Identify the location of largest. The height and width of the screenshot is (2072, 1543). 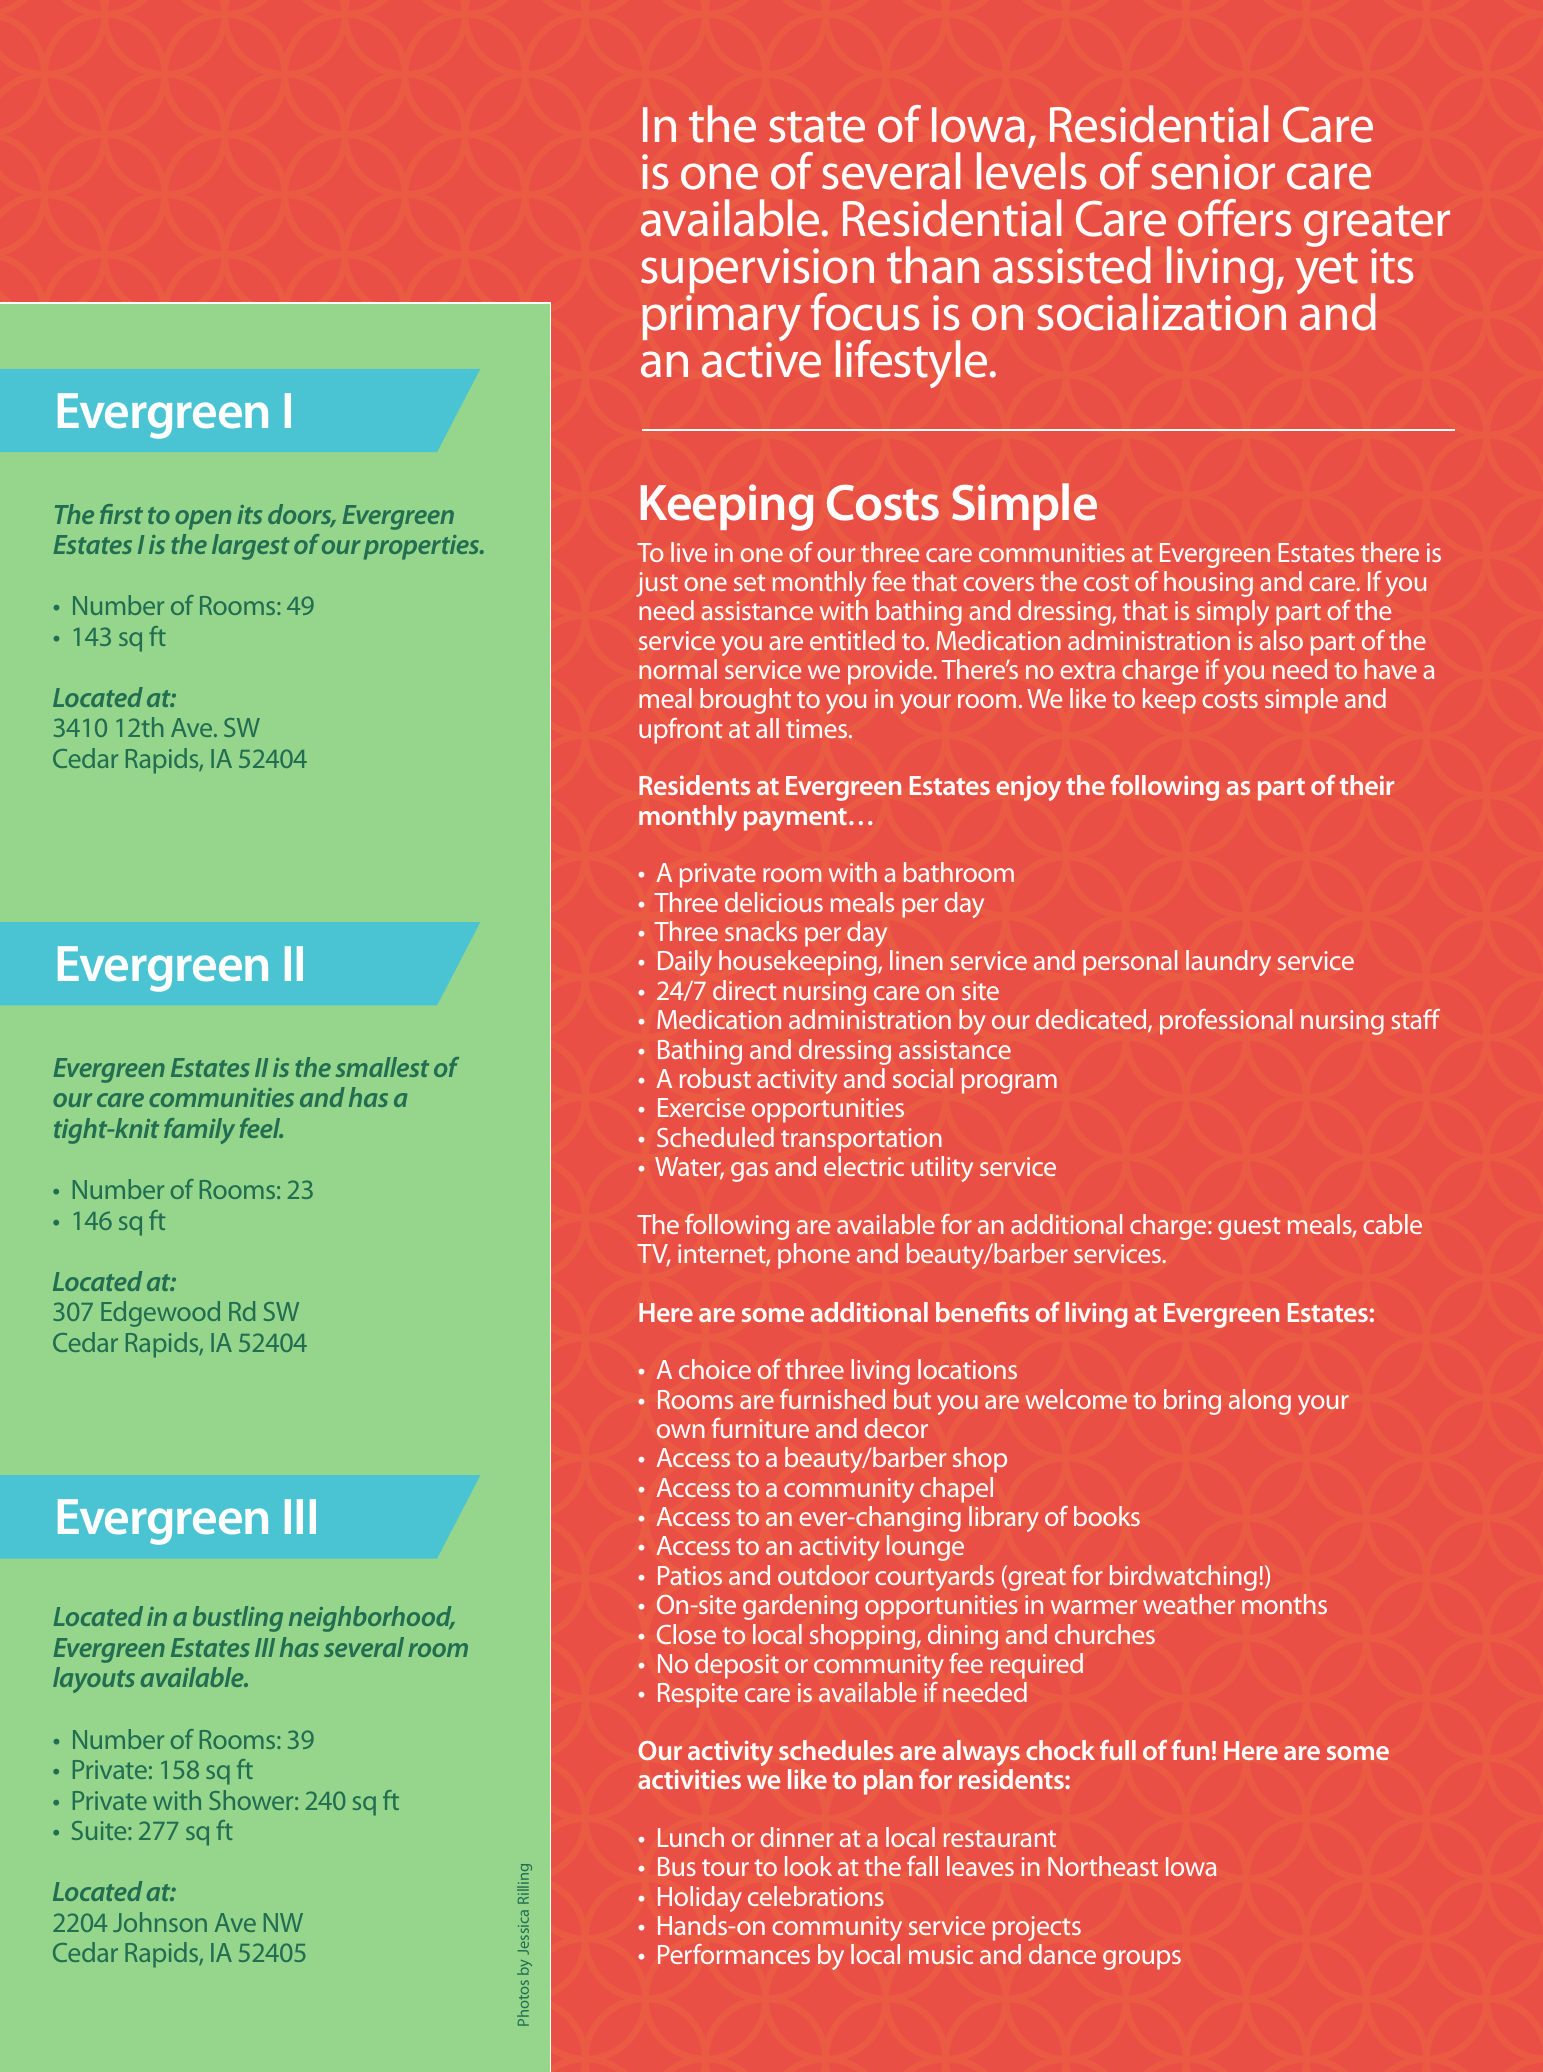
(250, 547).
